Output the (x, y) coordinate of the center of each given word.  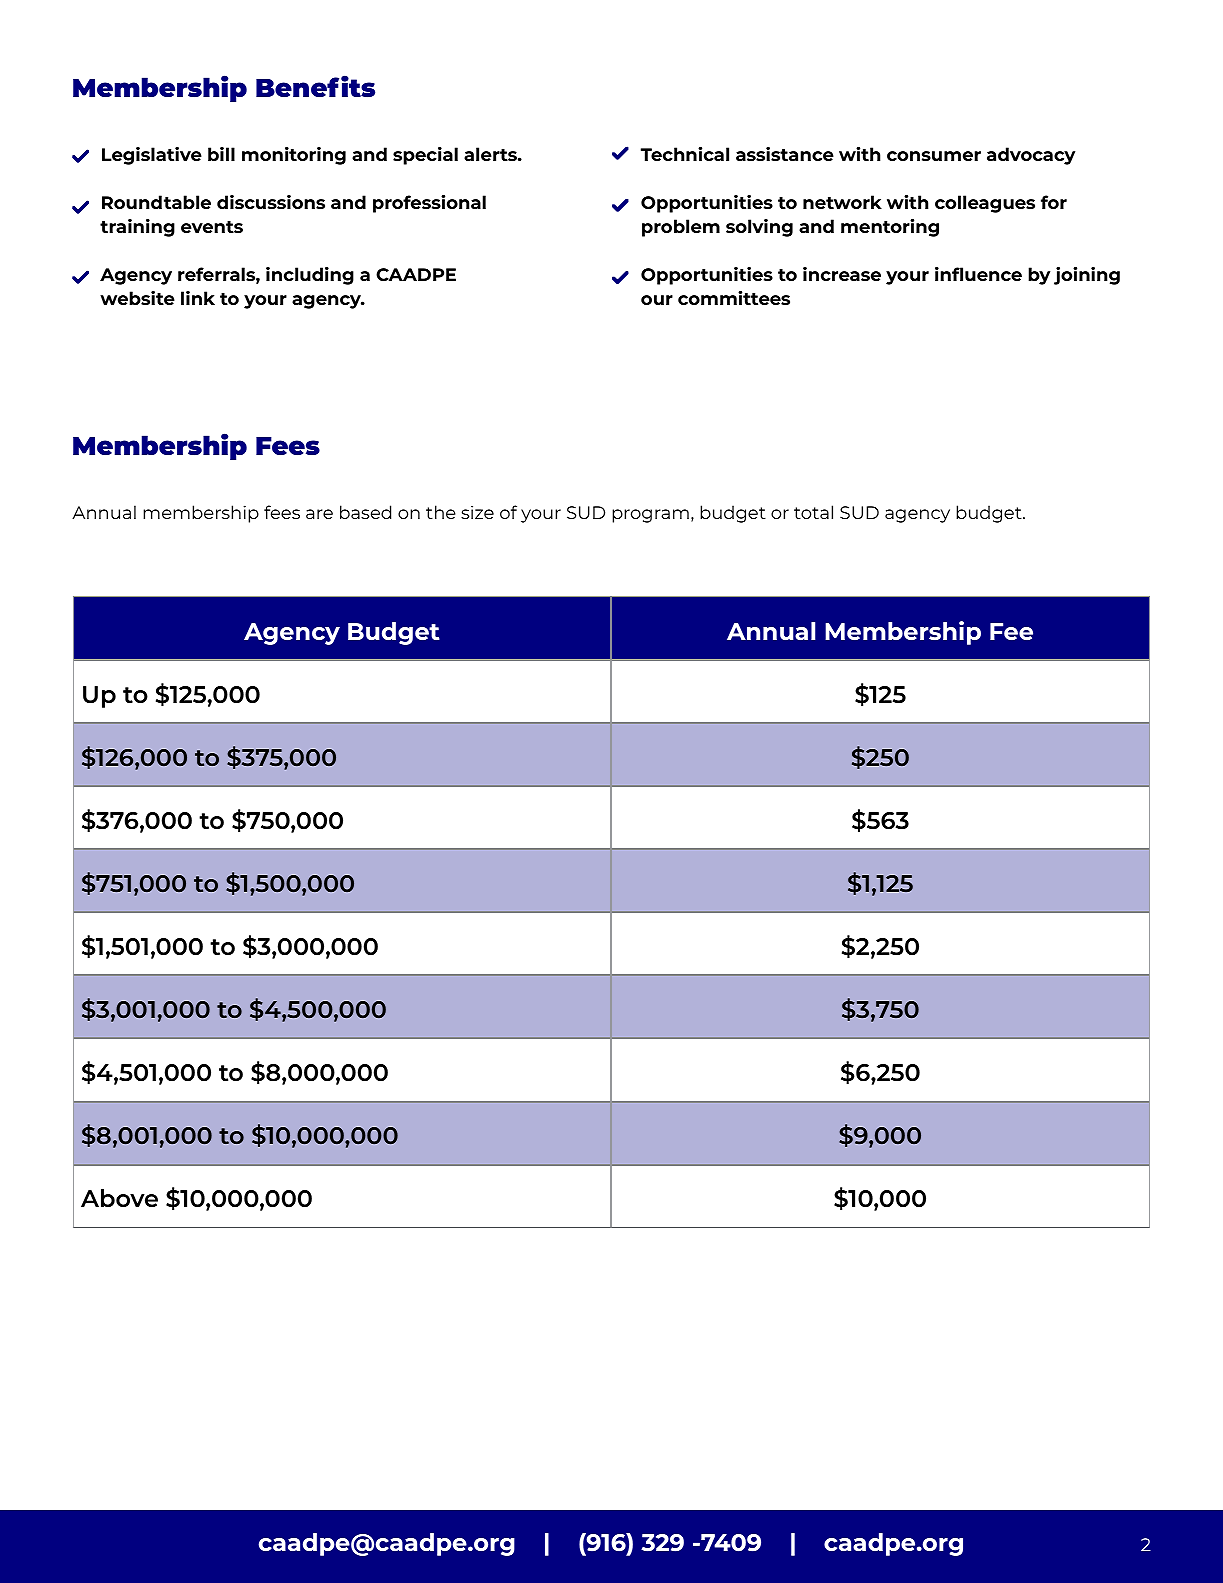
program (650, 516)
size (477, 512)
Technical (685, 154)
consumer (934, 156)
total (813, 512)
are (319, 514)
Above (119, 1198)
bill (221, 154)
